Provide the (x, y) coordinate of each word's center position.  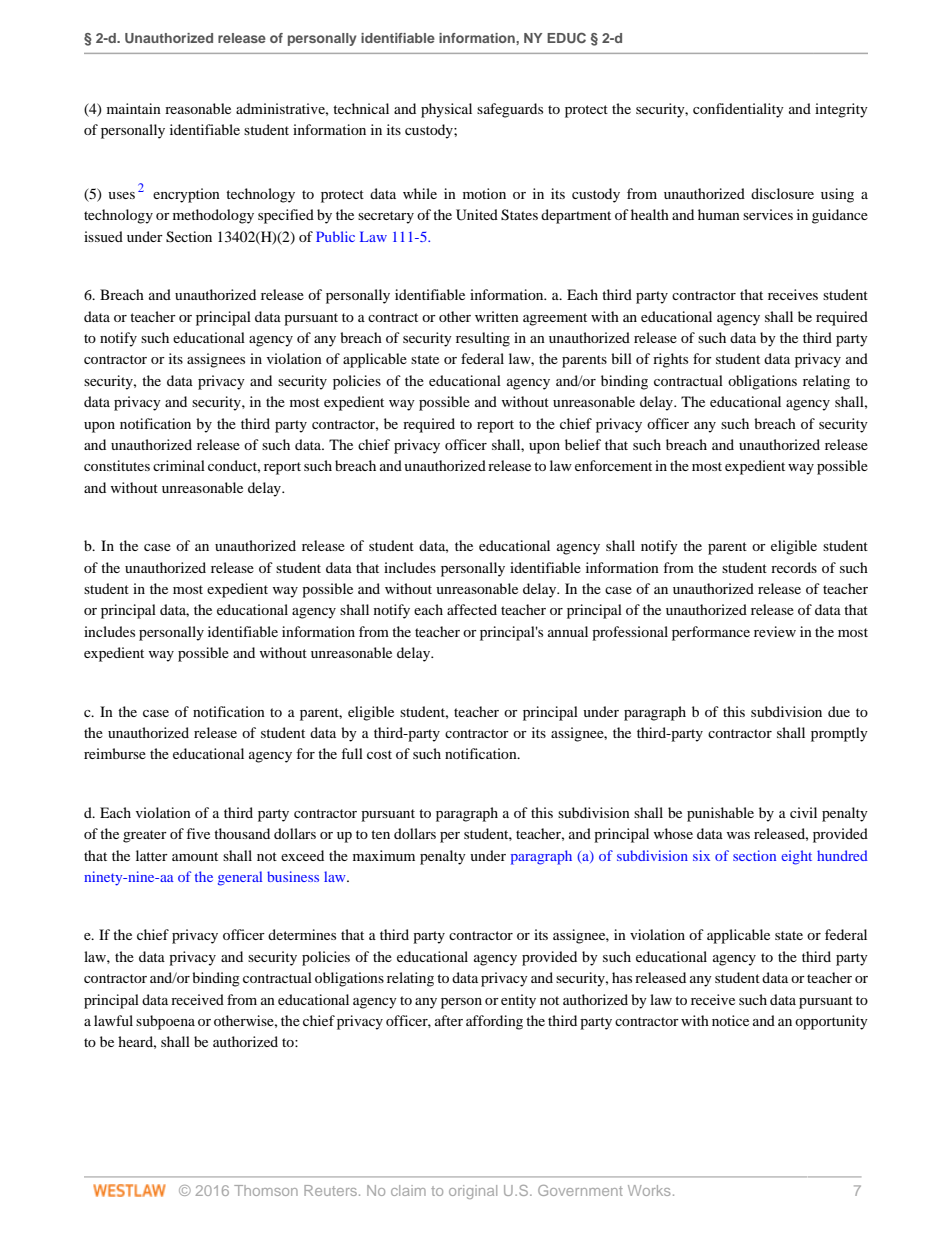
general (240, 878)
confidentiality (738, 110)
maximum (384, 855)
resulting (483, 339)
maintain (134, 108)
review (775, 631)
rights (670, 360)
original (473, 1192)
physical (446, 110)
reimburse (115, 753)
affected (472, 609)
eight (796, 857)
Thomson (266, 1190)
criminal (179, 465)
